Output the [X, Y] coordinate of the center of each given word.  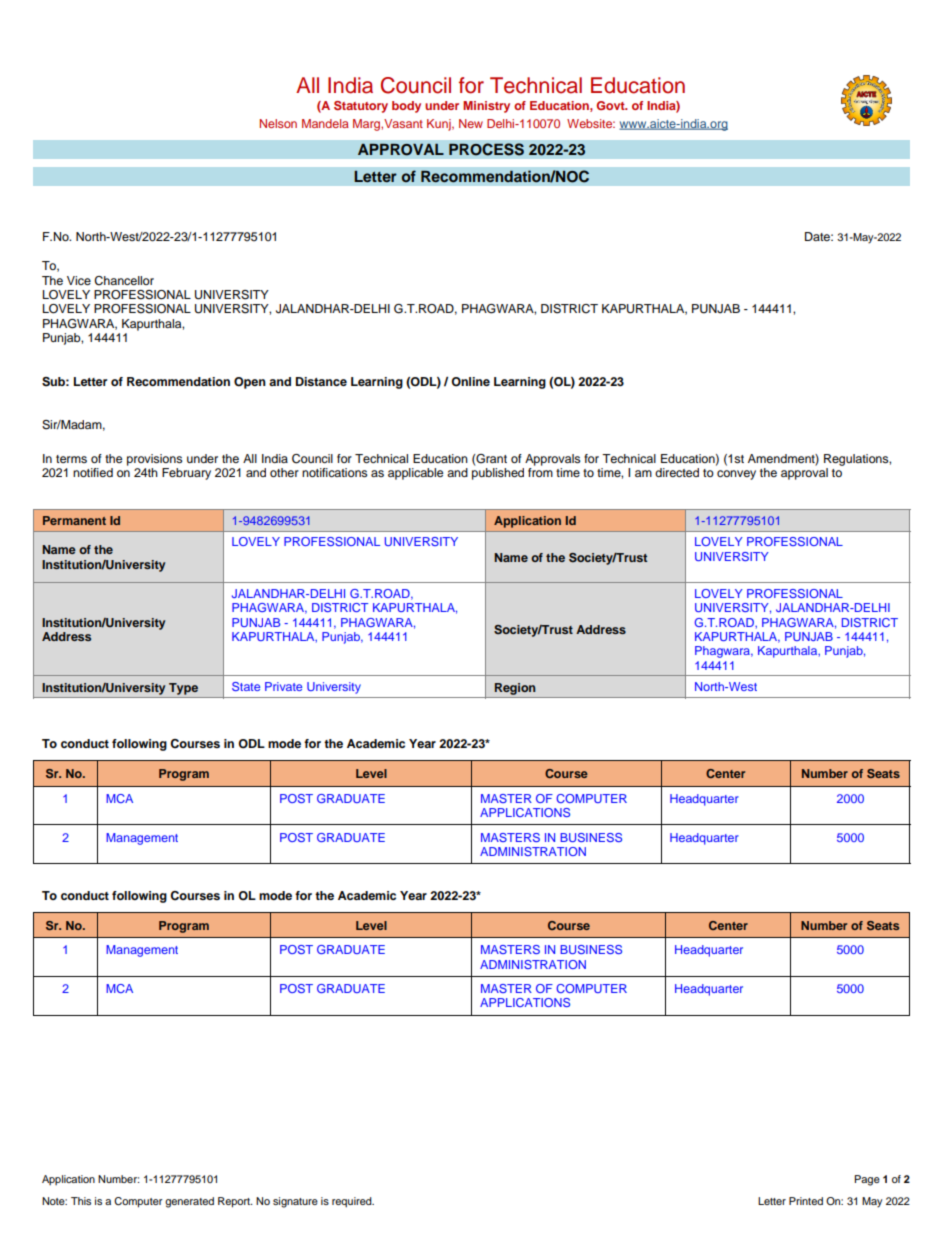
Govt [611, 105]
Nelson [278, 123]
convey [736, 475]
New [471, 123]
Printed [806, 1201]
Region [515, 689]
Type [183, 689]
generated [189, 1202]
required [353, 1202]
